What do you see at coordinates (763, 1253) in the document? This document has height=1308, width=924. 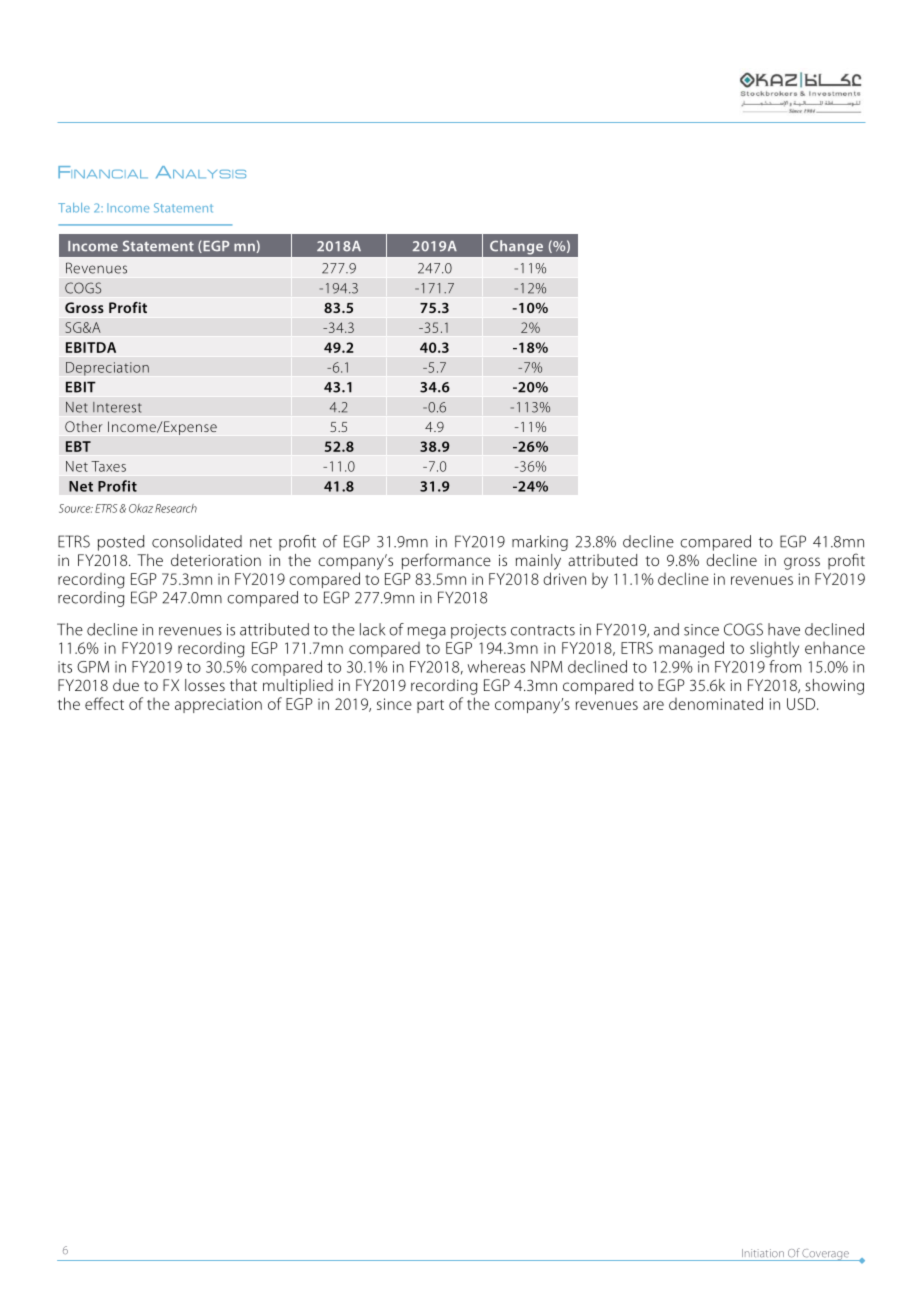 I see `Initiation` at bounding box center [763, 1253].
